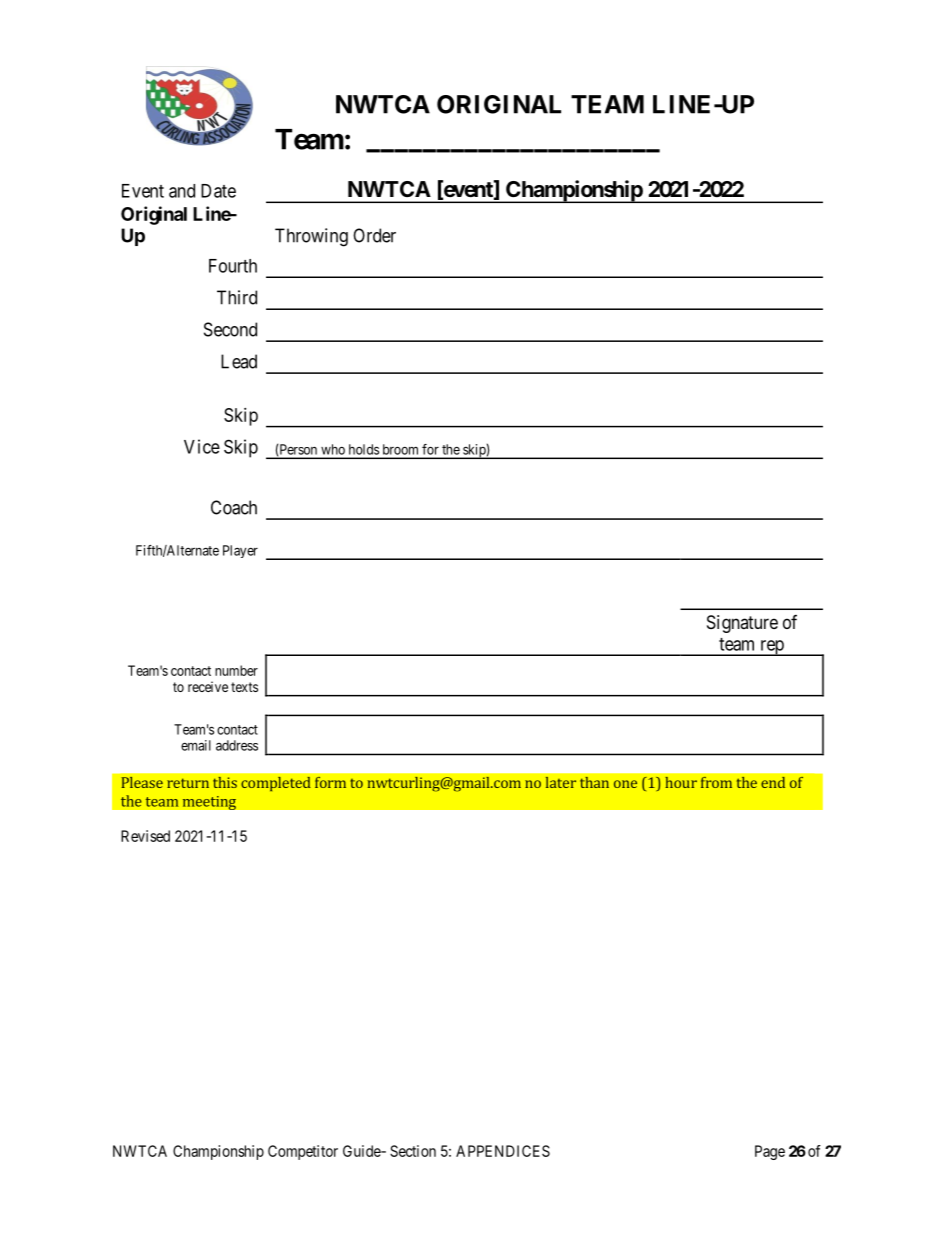  I want to click on later, so click(561, 782).
